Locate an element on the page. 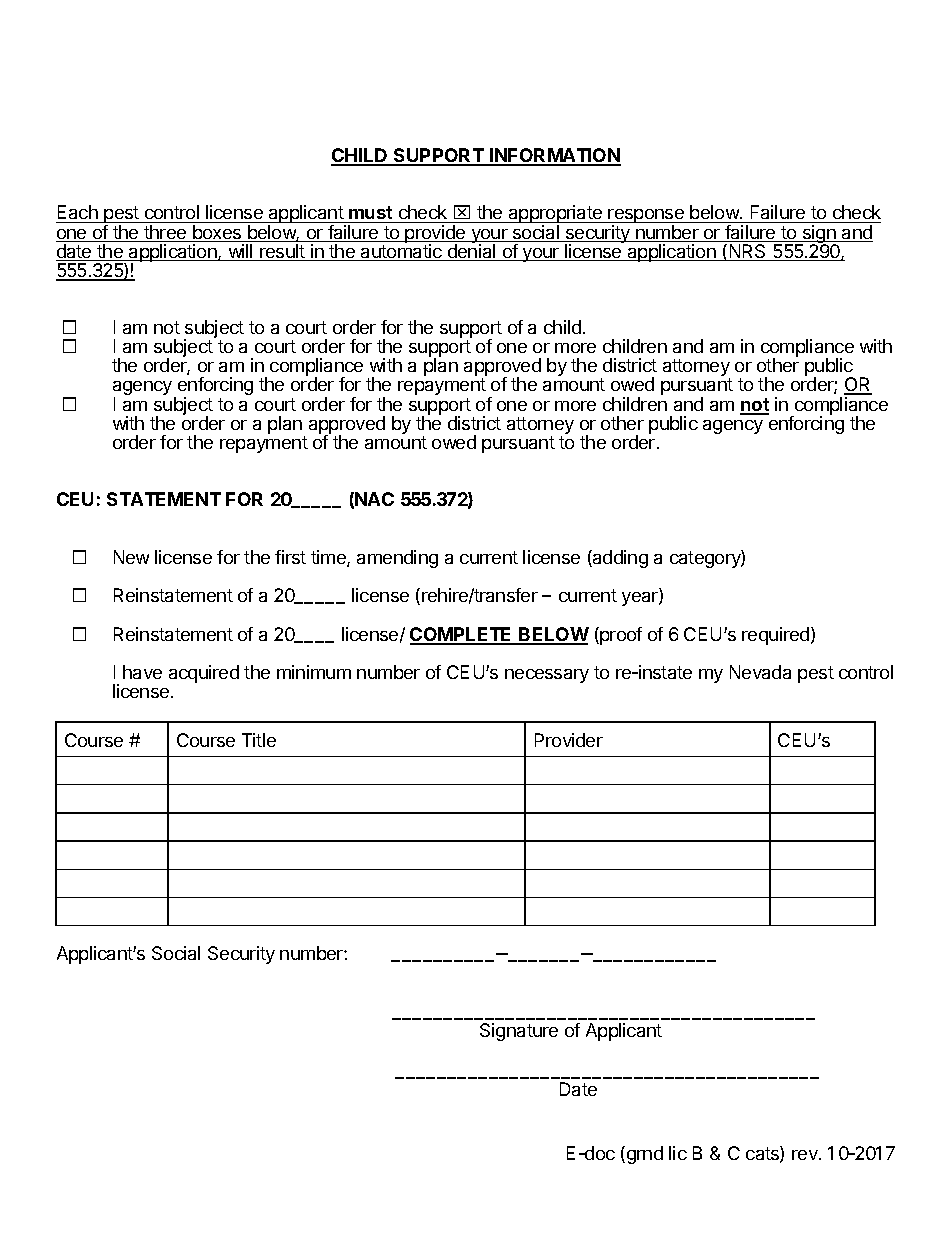 This image has width=952, height=1233. New is located at coordinates (131, 557).
